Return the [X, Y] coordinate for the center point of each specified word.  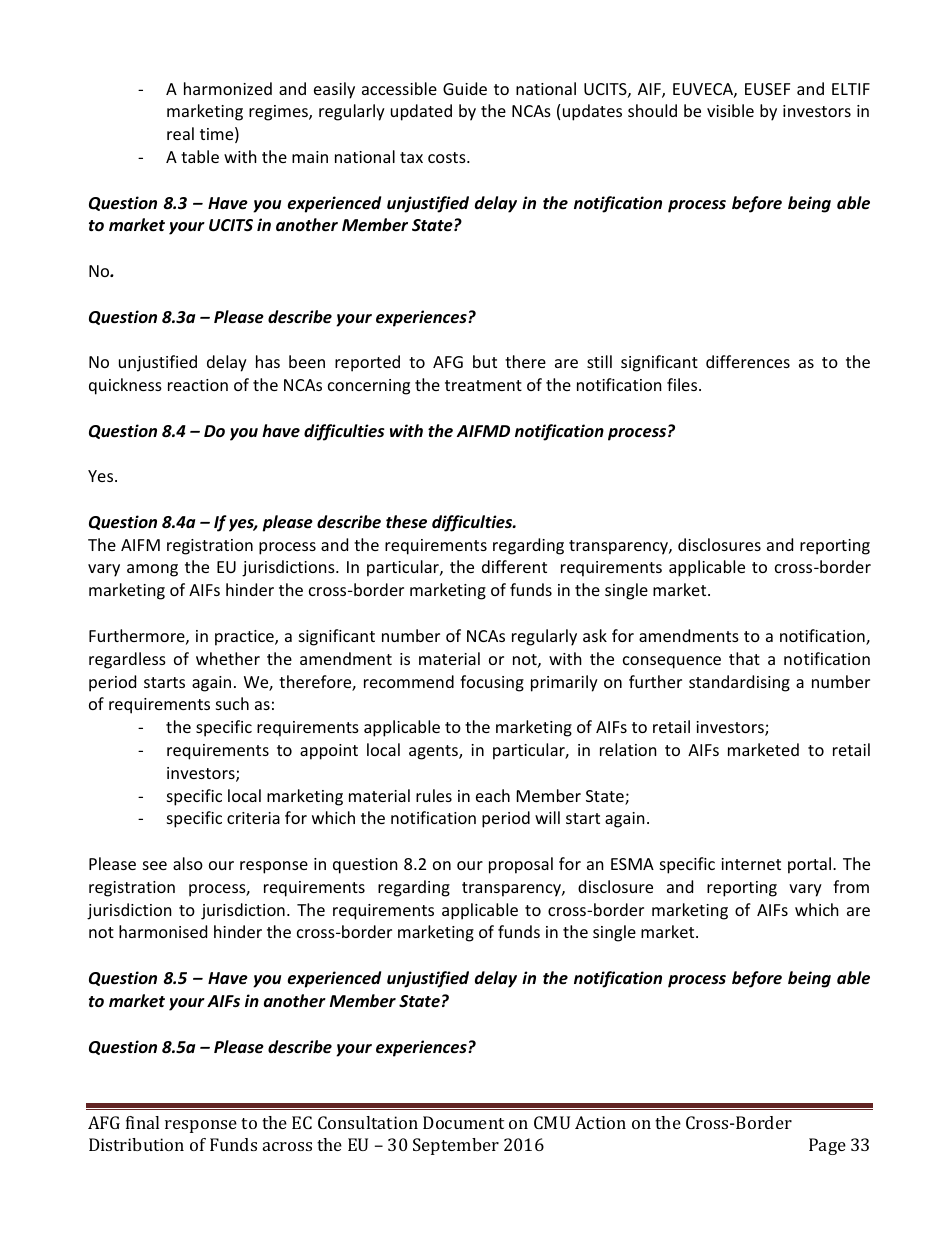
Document [463, 1122]
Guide [465, 88]
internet [751, 864]
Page [827, 1146]
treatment [483, 385]
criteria [253, 818]
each [493, 795]
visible [730, 110]
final [142, 1122]
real [180, 133]
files [683, 384]
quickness [125, 386]
